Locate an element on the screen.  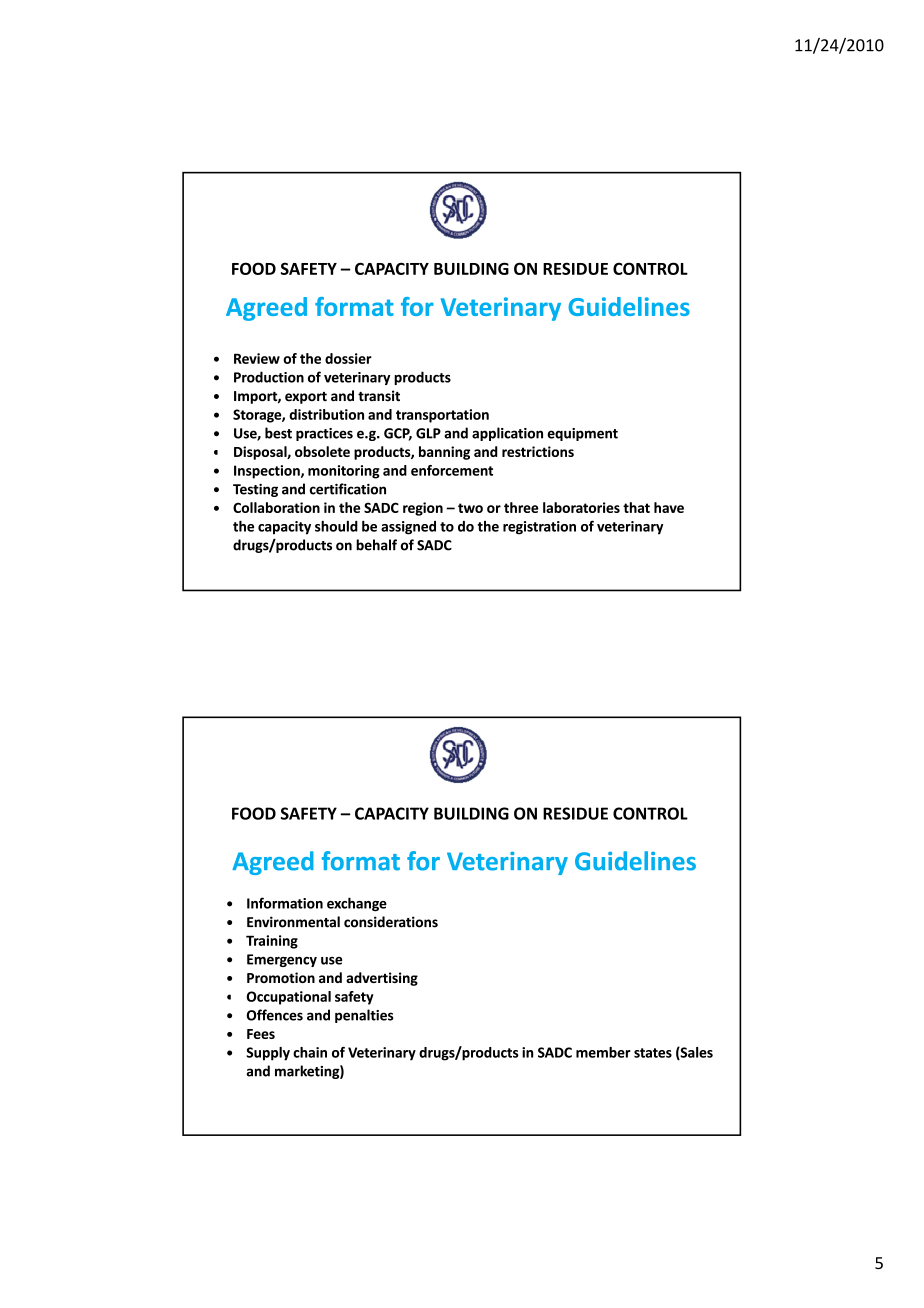
that is located at coordinates (636, 507).
